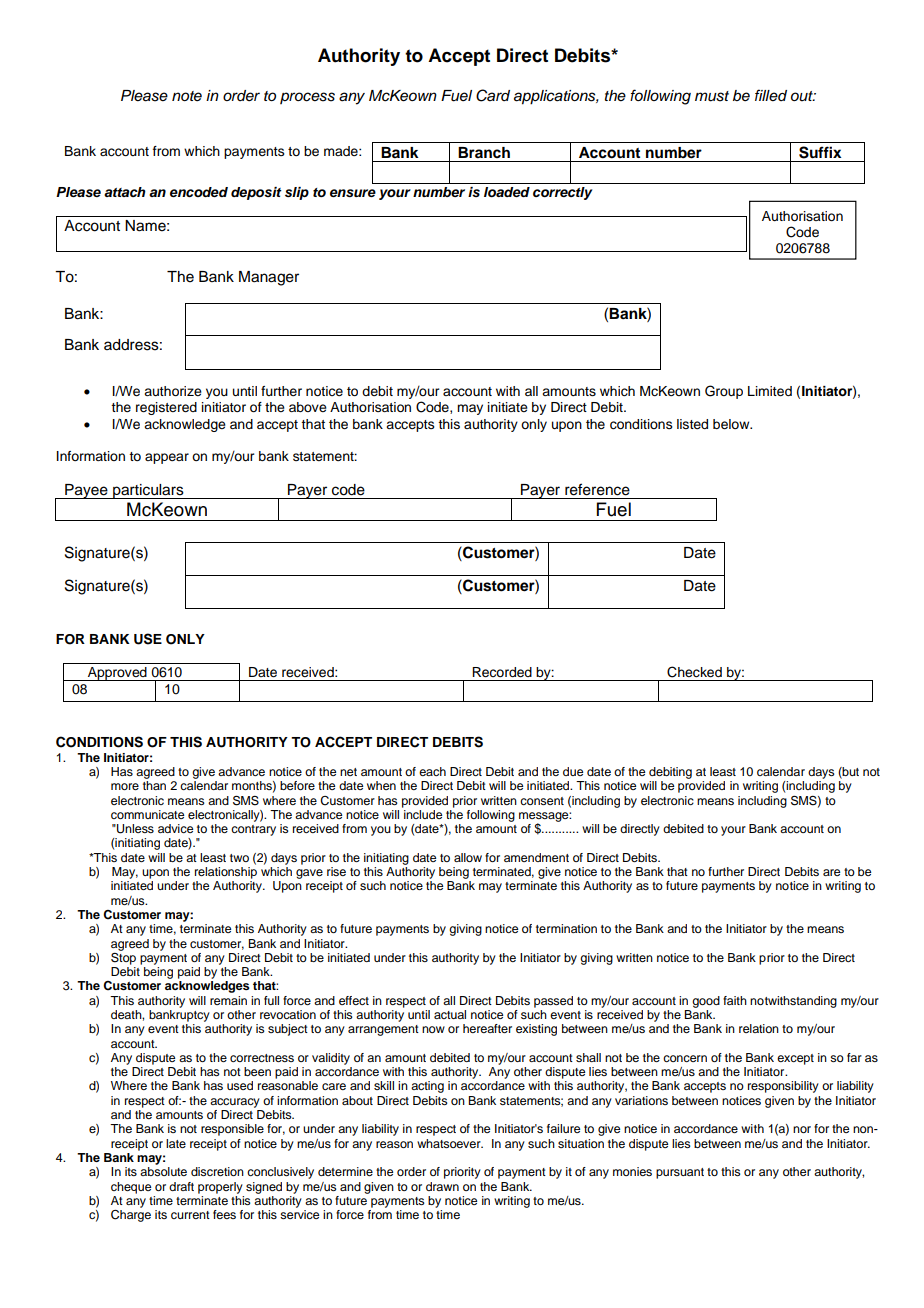 The width and height of the screenshot is (924, 1308). What do you see at coordinates (181, 1186) in the screenshot?
I see `draft` at bounding box center [181, 1186].
